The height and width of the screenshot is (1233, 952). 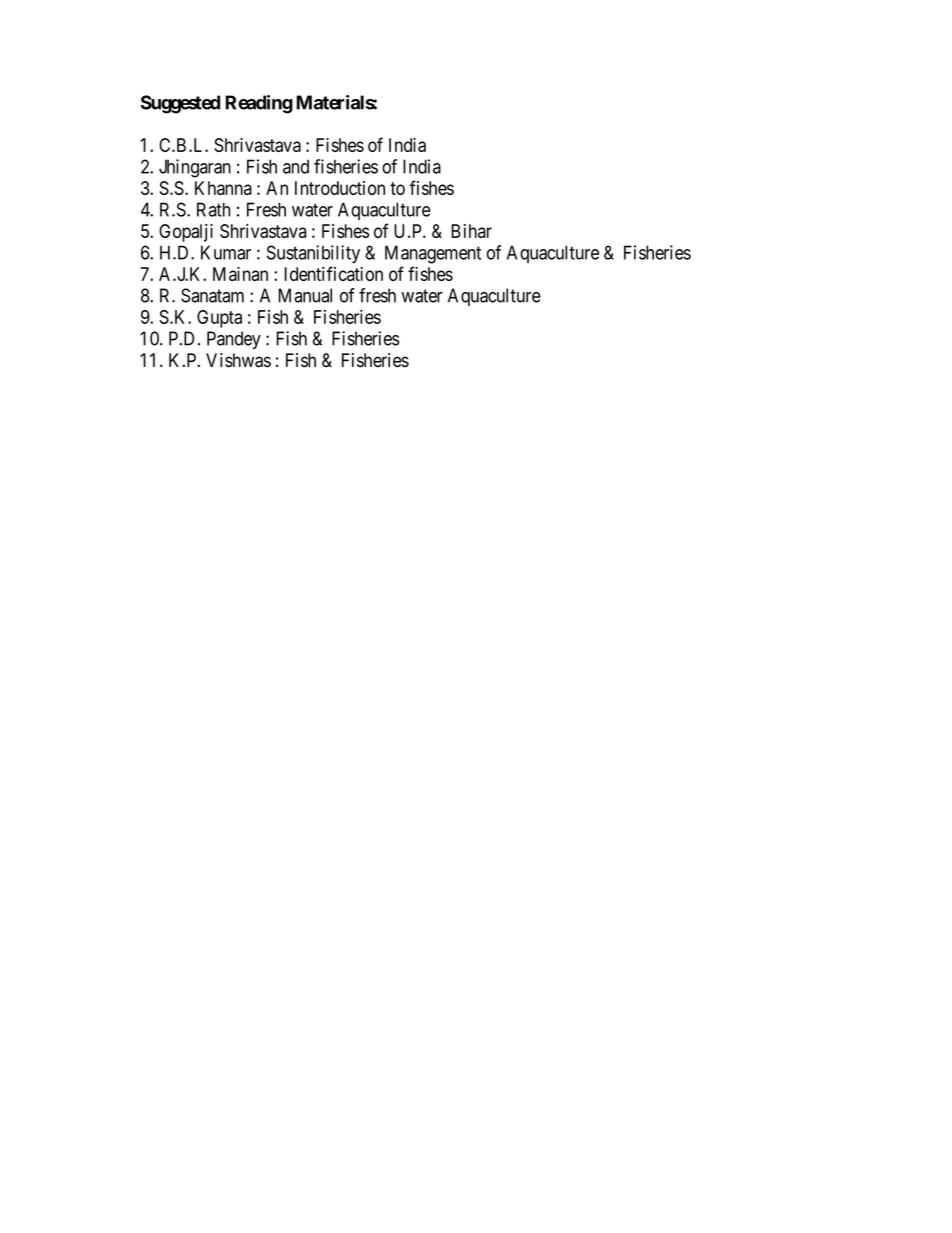 I want to click on Introduction, so click(x=340, y=188).
